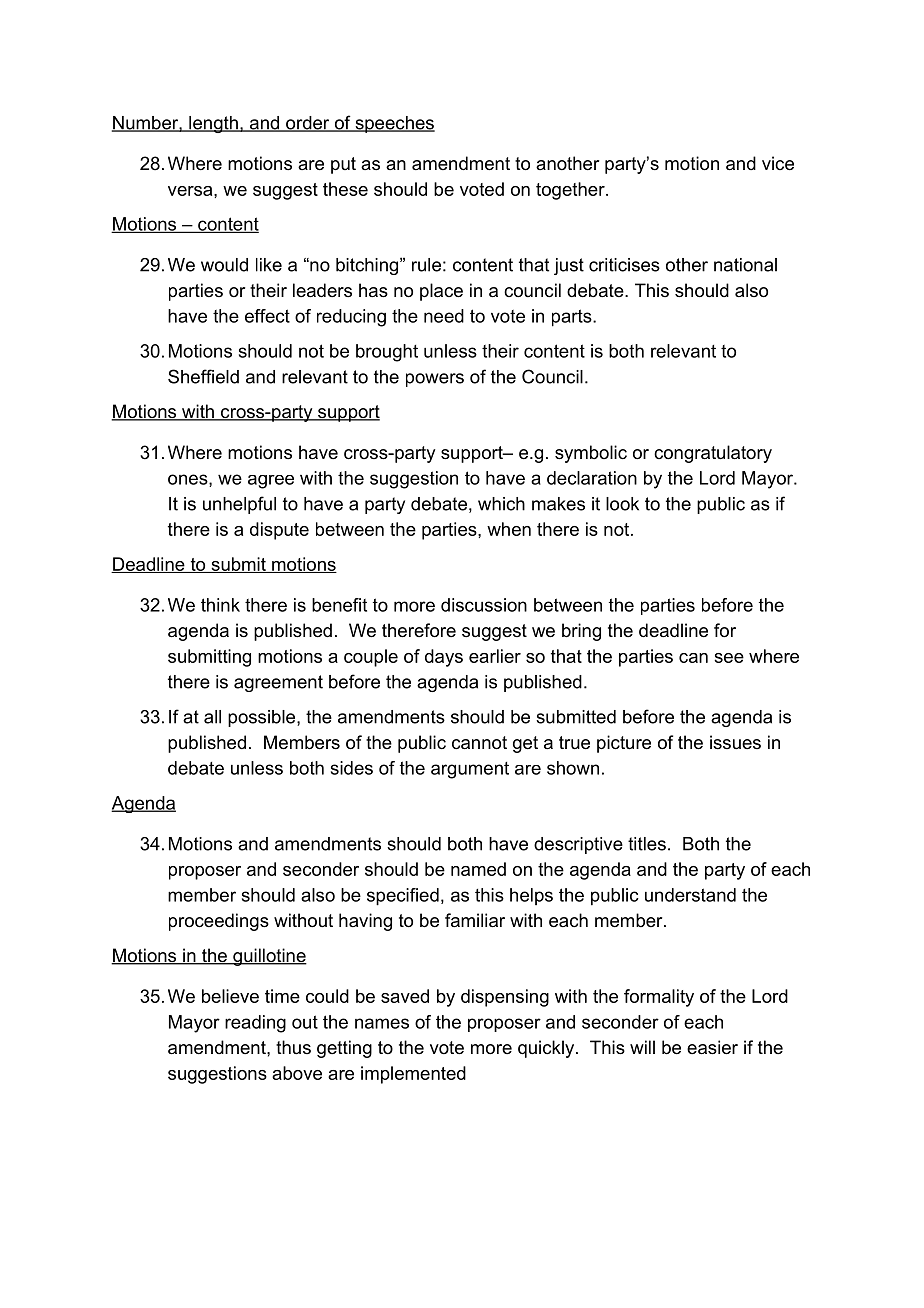 Image resolution: width=924 pixels, height=1308 pixels. I want to click on which, so click(501, 504).
